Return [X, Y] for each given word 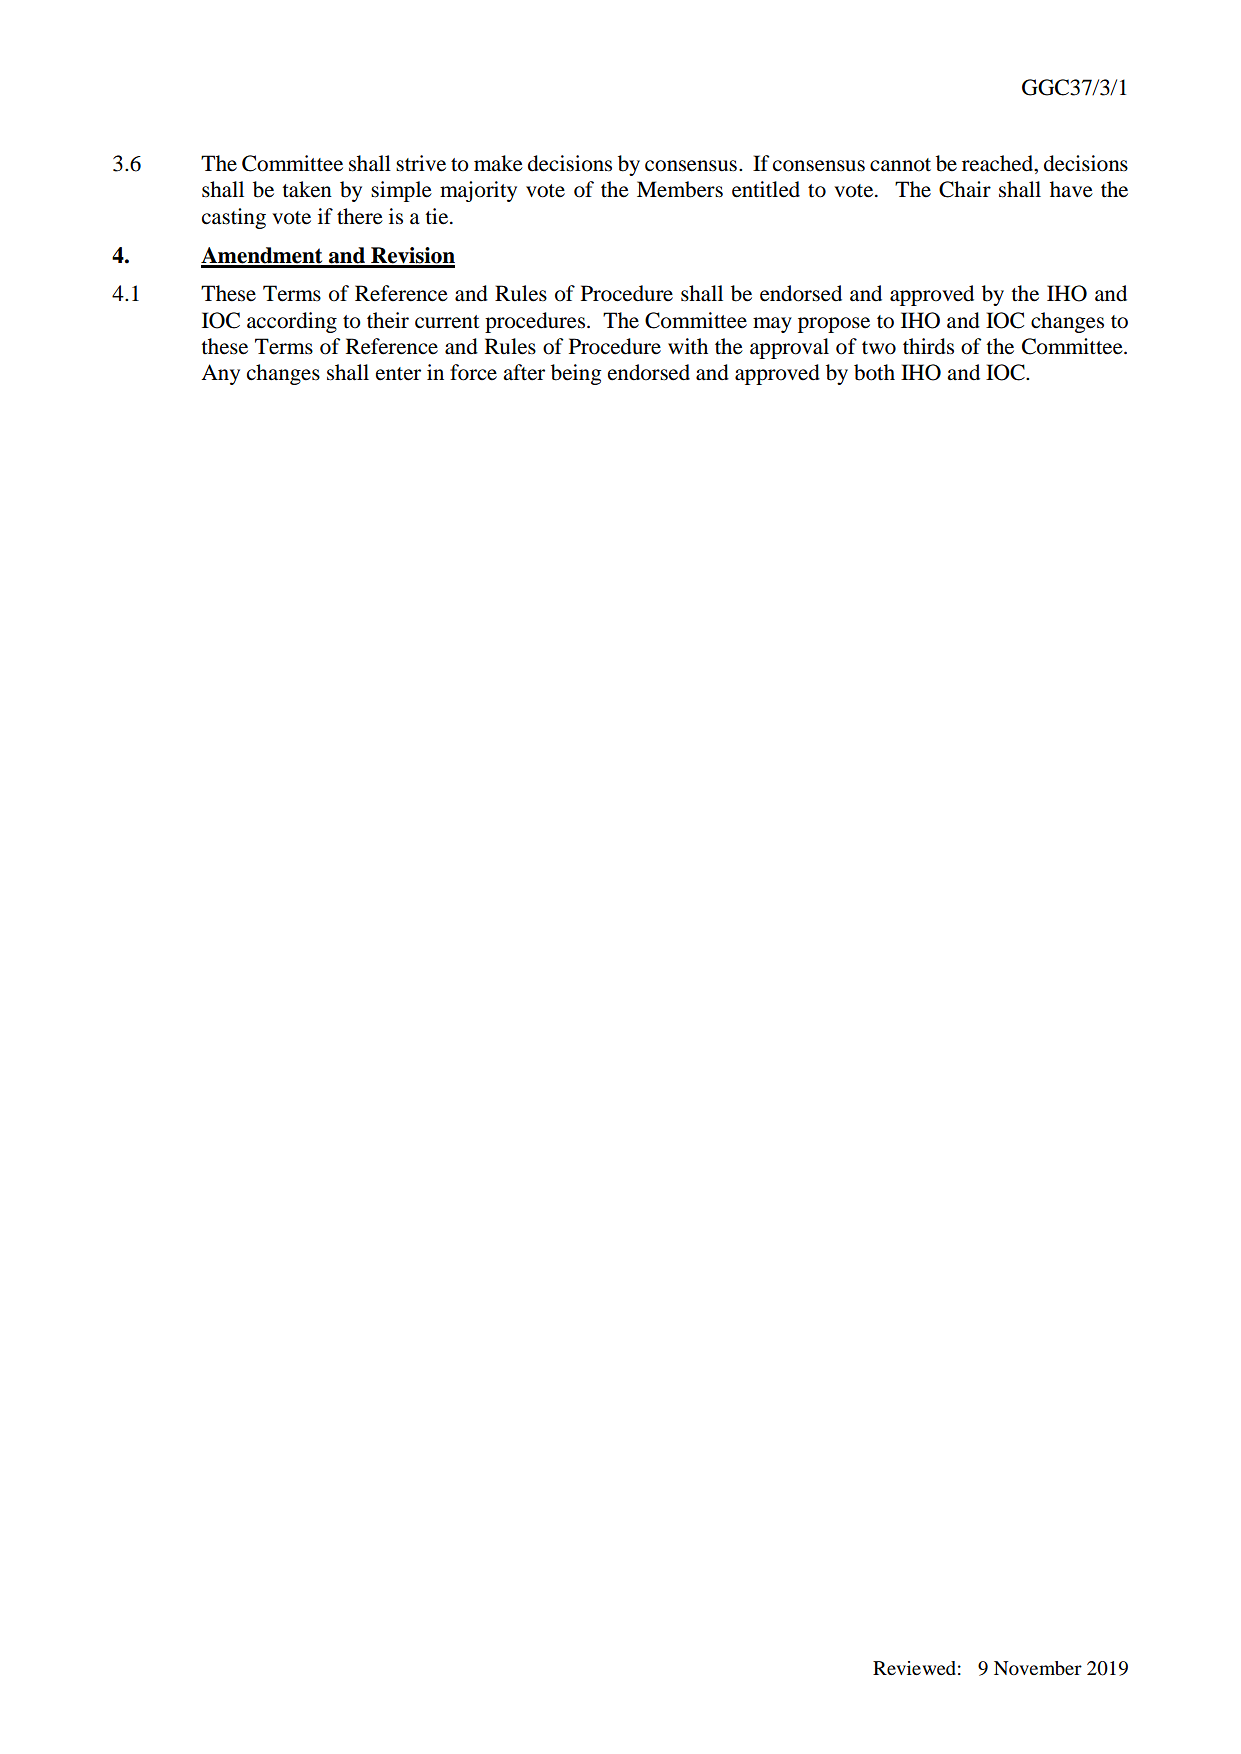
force [473, 372]
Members [680, 189]
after [524, 372]
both [874, 372]
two [879, 348]
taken [307, 189]
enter [398, 374]
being [576, 374]
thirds [928, 346]
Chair [965, 189]
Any [220, 374]
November [1038, 1668]
